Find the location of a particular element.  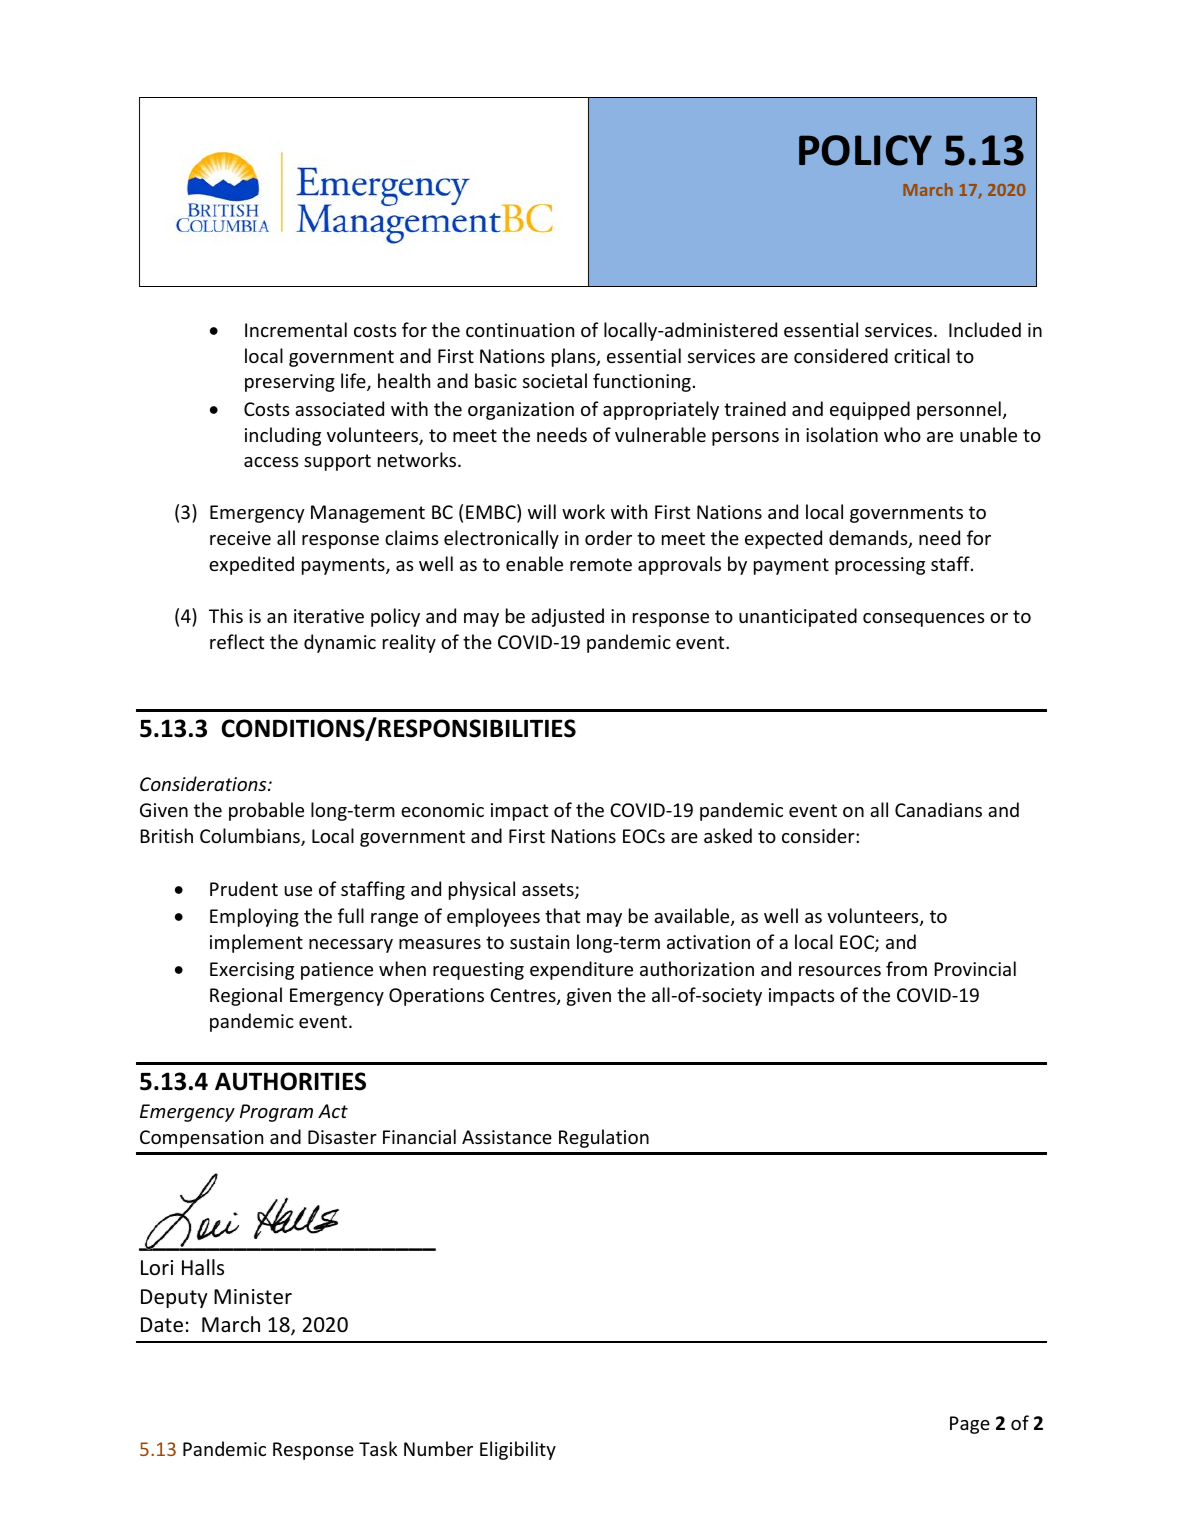

from is located at coordinates (906, 968).
